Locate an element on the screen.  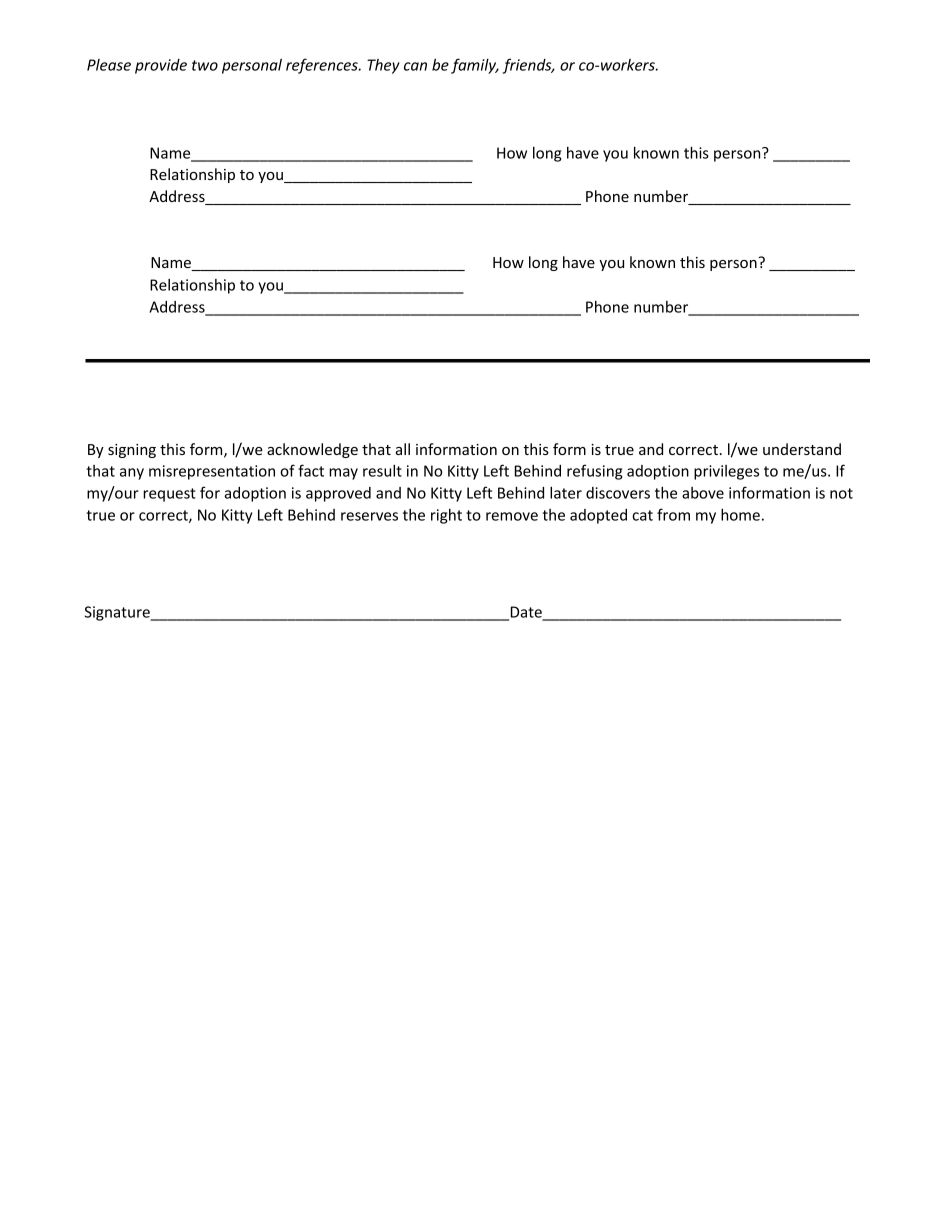
request is located at coordinates (169, 495).
